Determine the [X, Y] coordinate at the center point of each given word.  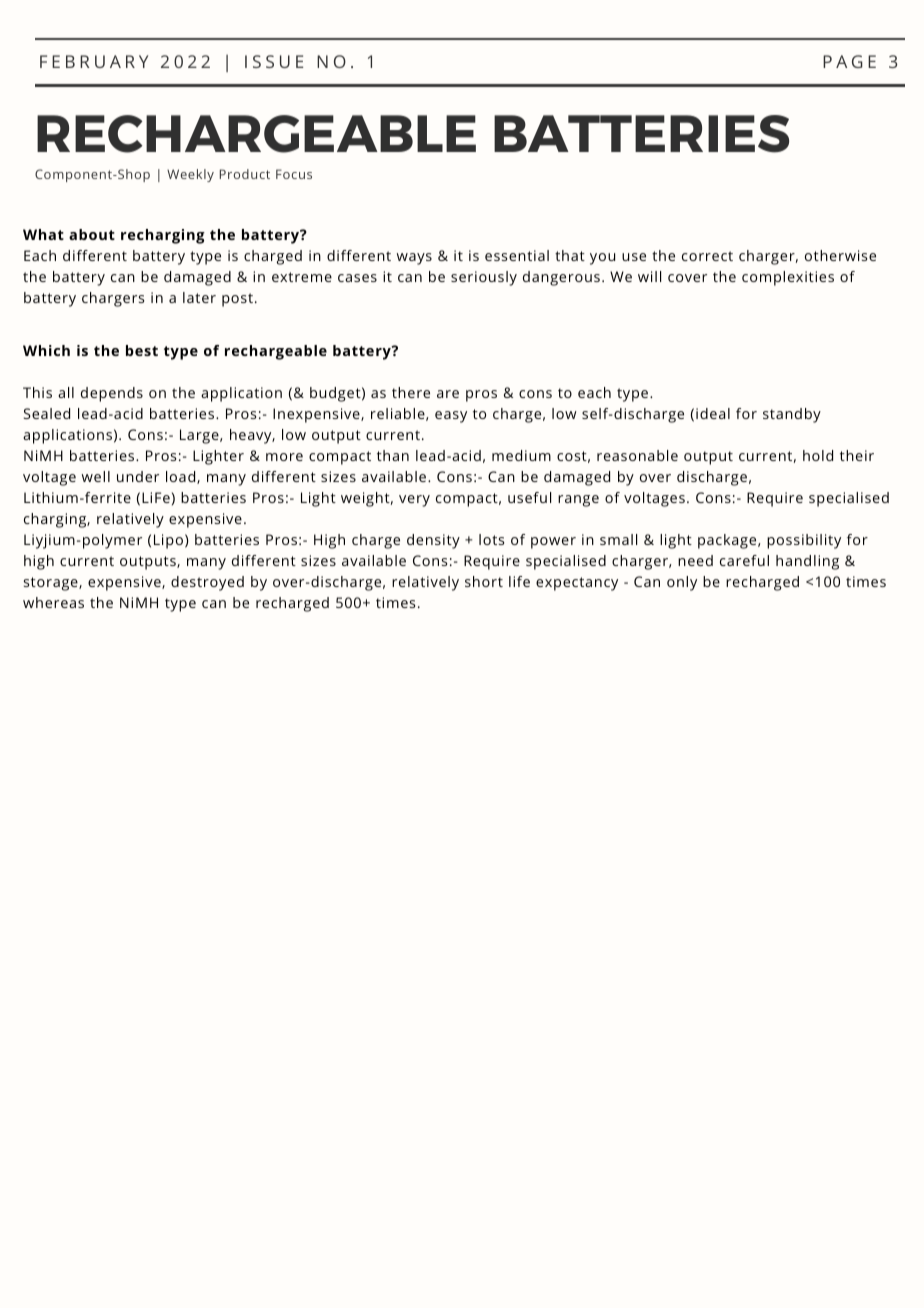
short [484, 581]
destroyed [207, 583]
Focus [294, 174]
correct [707, 256]
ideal [713, 413]
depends [112, 394]
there [411, 392]
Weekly [190, 175]
